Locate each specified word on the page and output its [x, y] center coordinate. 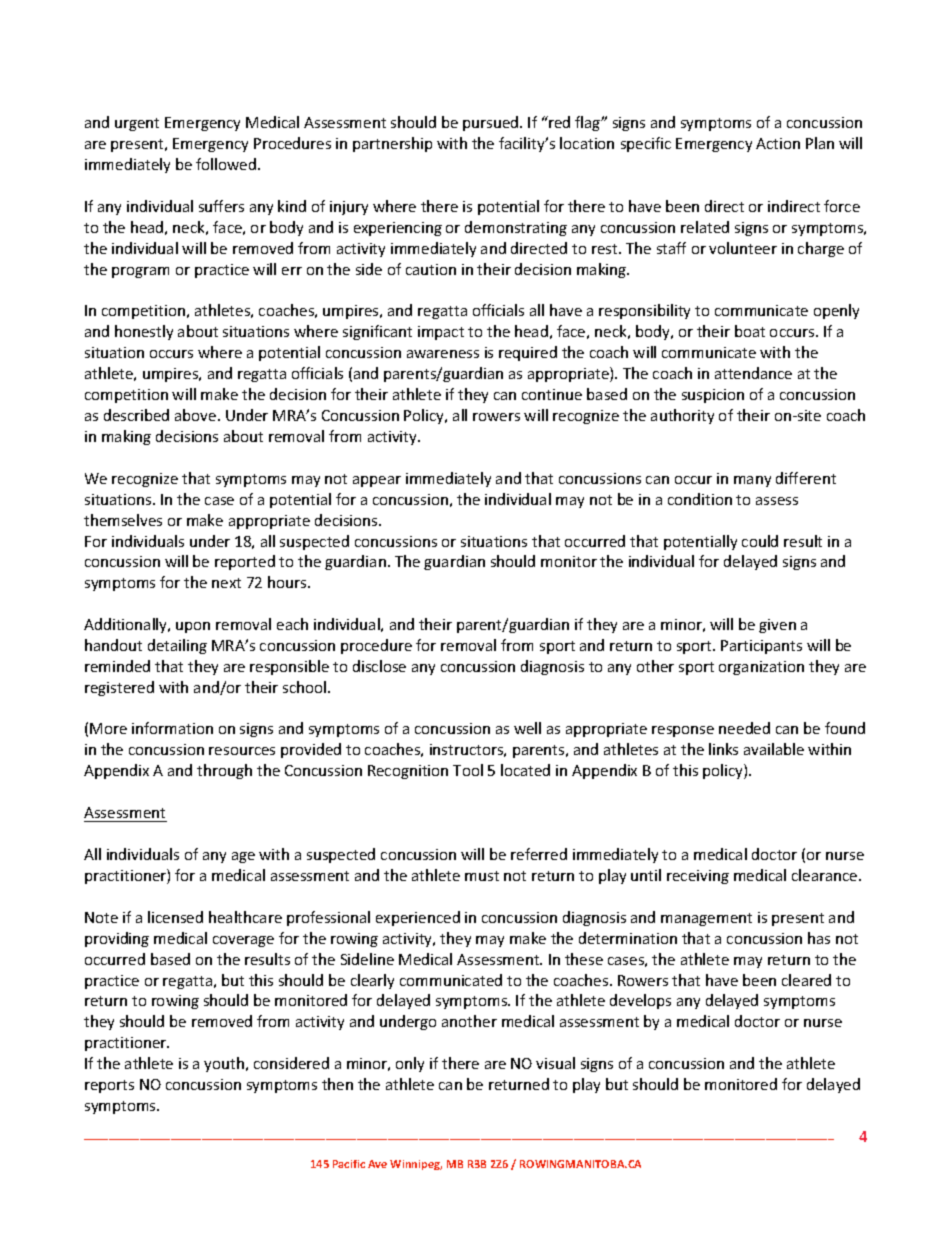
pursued [492, 123]
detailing [177, 646]
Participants [761, 647]
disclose [379, 666]
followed [227, 164]
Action [778, 143]
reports [109, 1086]
